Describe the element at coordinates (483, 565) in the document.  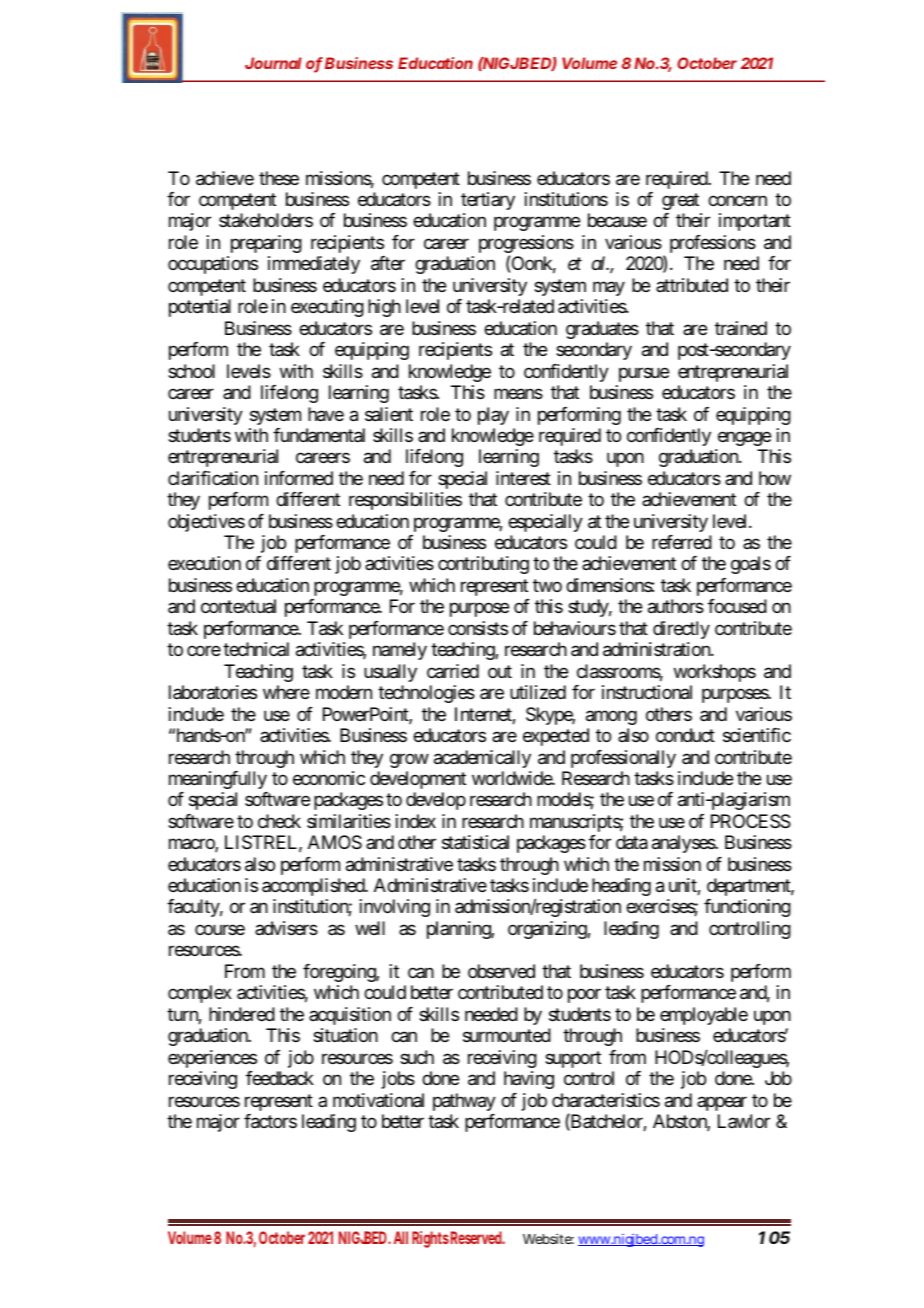
I see `contributing` at that location.
